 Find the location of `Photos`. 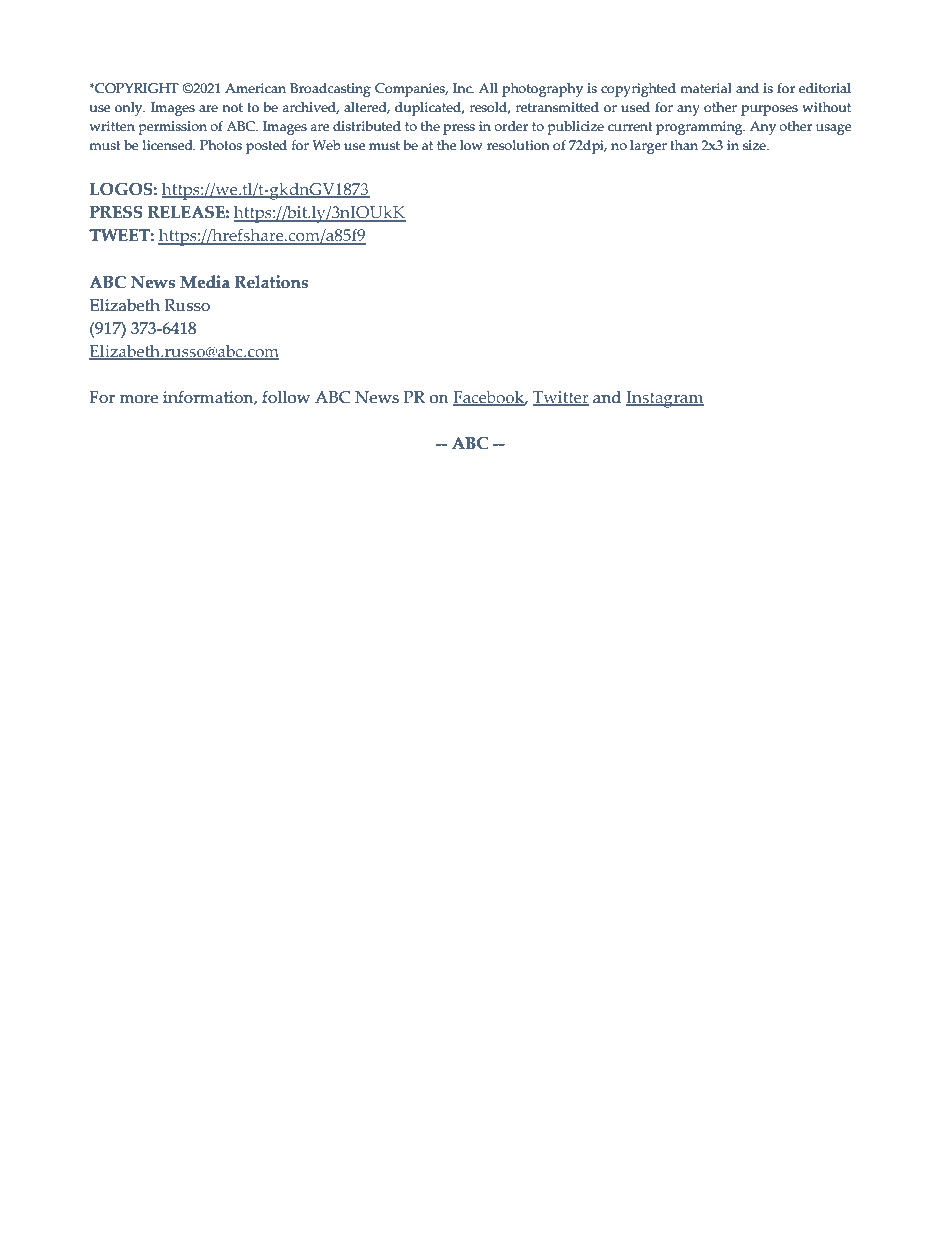

Photos is located at coordinates (221, 145).
